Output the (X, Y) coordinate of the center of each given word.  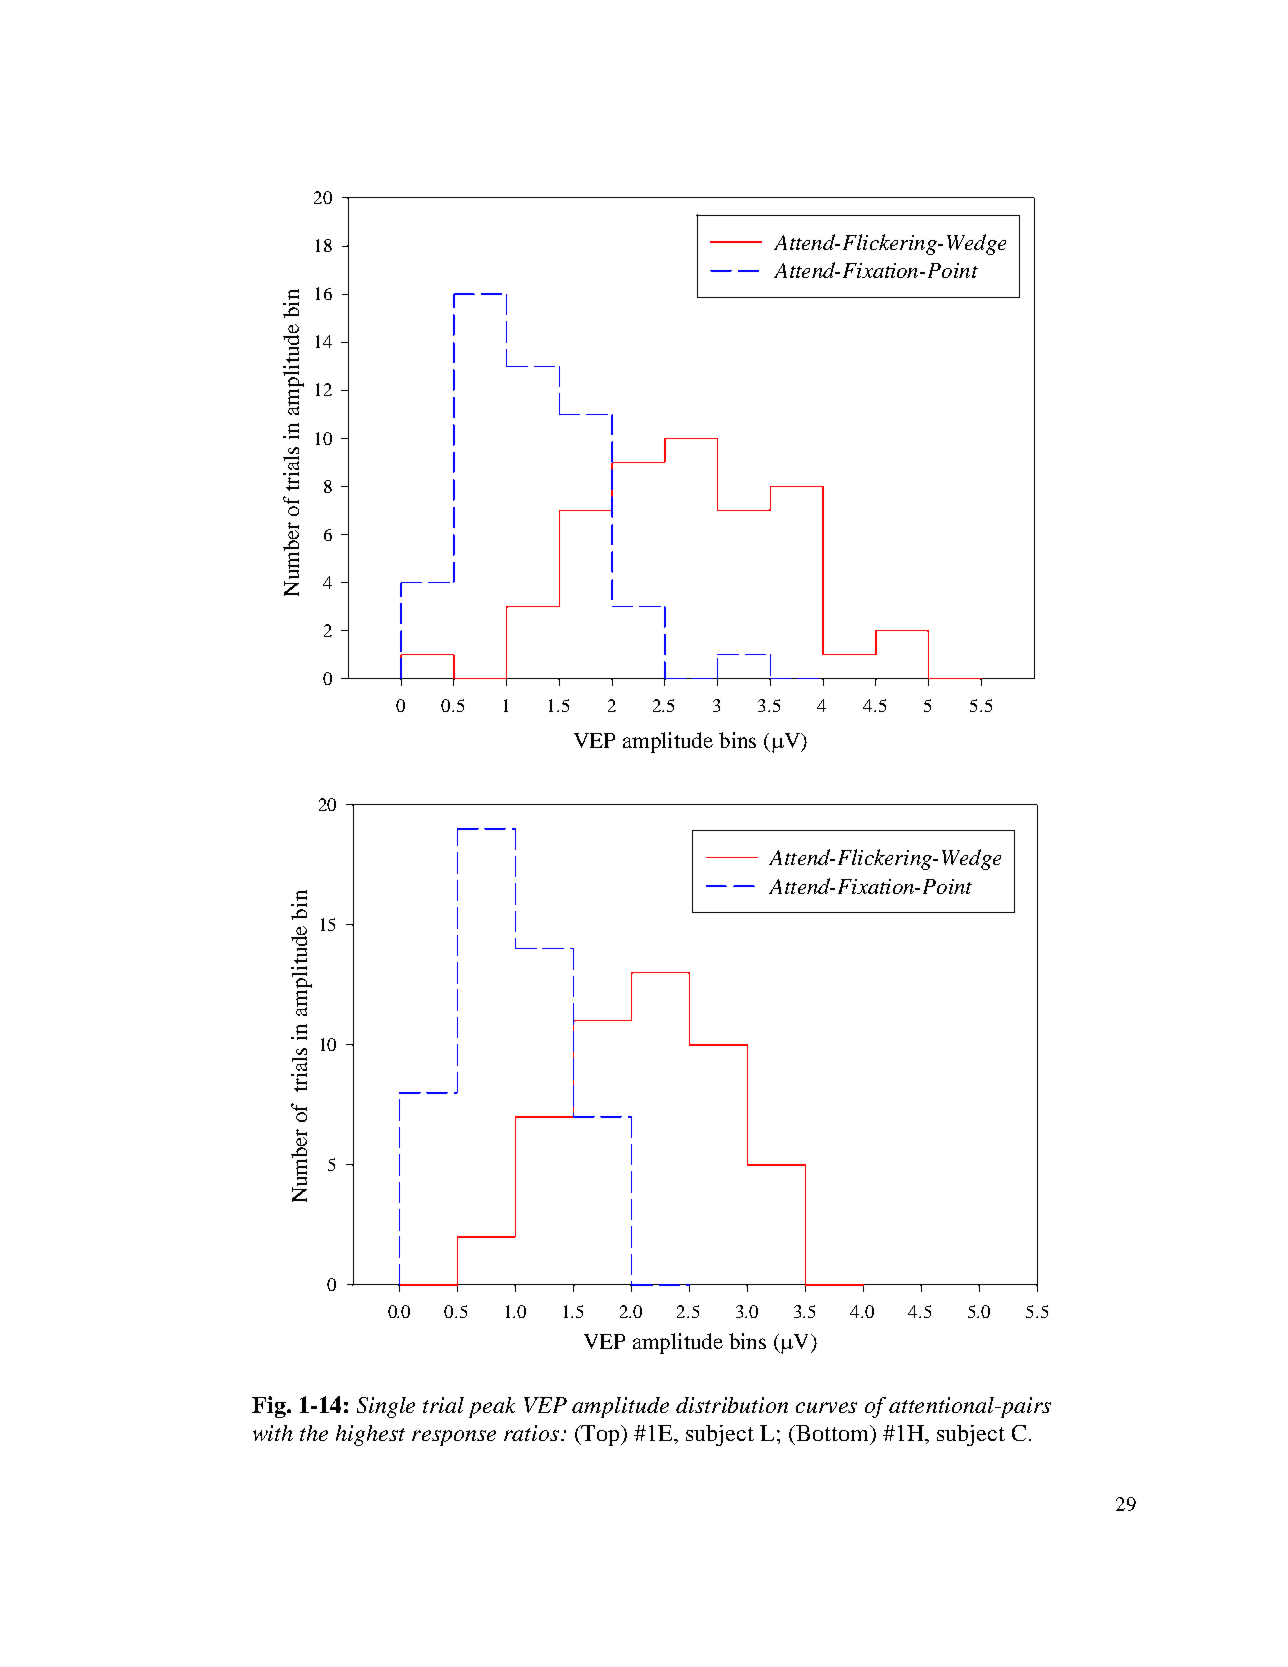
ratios (533, 1433)
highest (370, 1435)
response (454, 1438)
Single (386, 1407)
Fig (270, 1407)
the (314, 1433)
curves (826, 1407)
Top (601, 1435)
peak (492, 1407)
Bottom (832, 1433)
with (273, 1433)
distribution (732, 1405)
